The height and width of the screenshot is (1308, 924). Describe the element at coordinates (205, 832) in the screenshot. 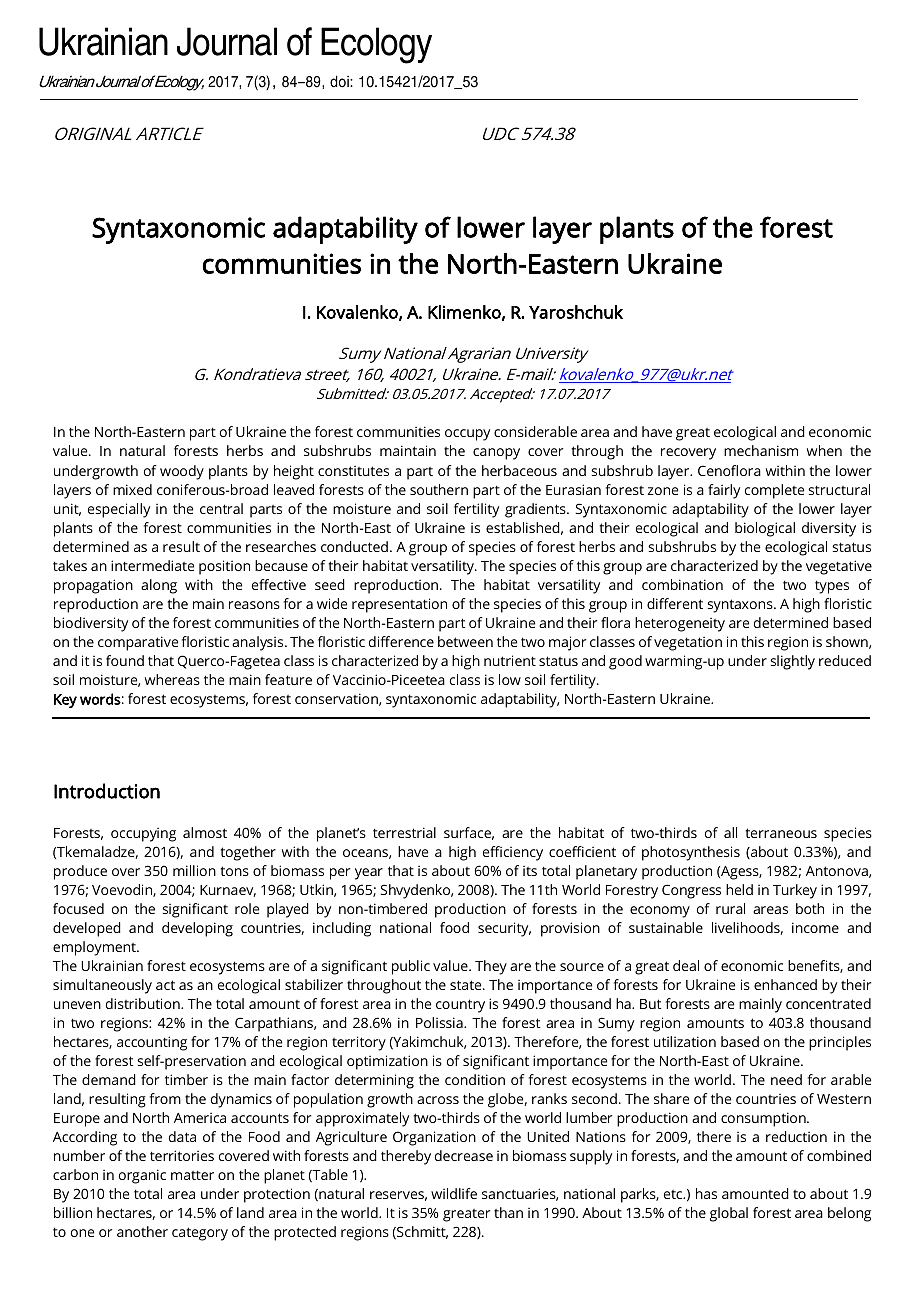

I see `almost` at that location.
